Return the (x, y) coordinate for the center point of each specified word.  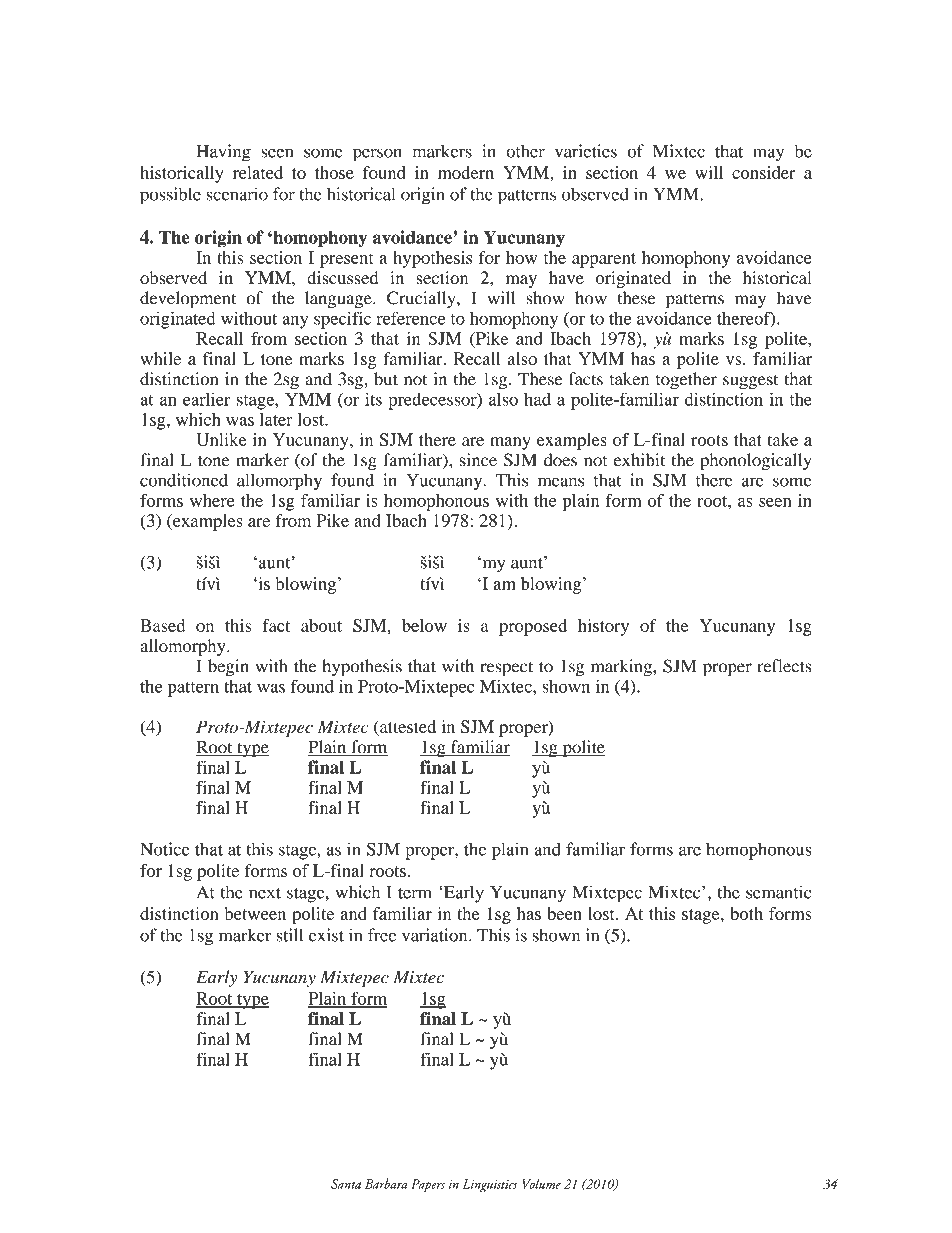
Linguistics (490, 1186)
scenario (237, 194)
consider (764, 172)
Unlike (221, 439)
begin (228, 668)
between (255, 913)
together (686, 381)
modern (466, 172)
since (478, 460)
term (415, 893)
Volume (541, 1183)
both (747, 913)
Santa (346, 1184)
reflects (784, 666)
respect (507, 669)
